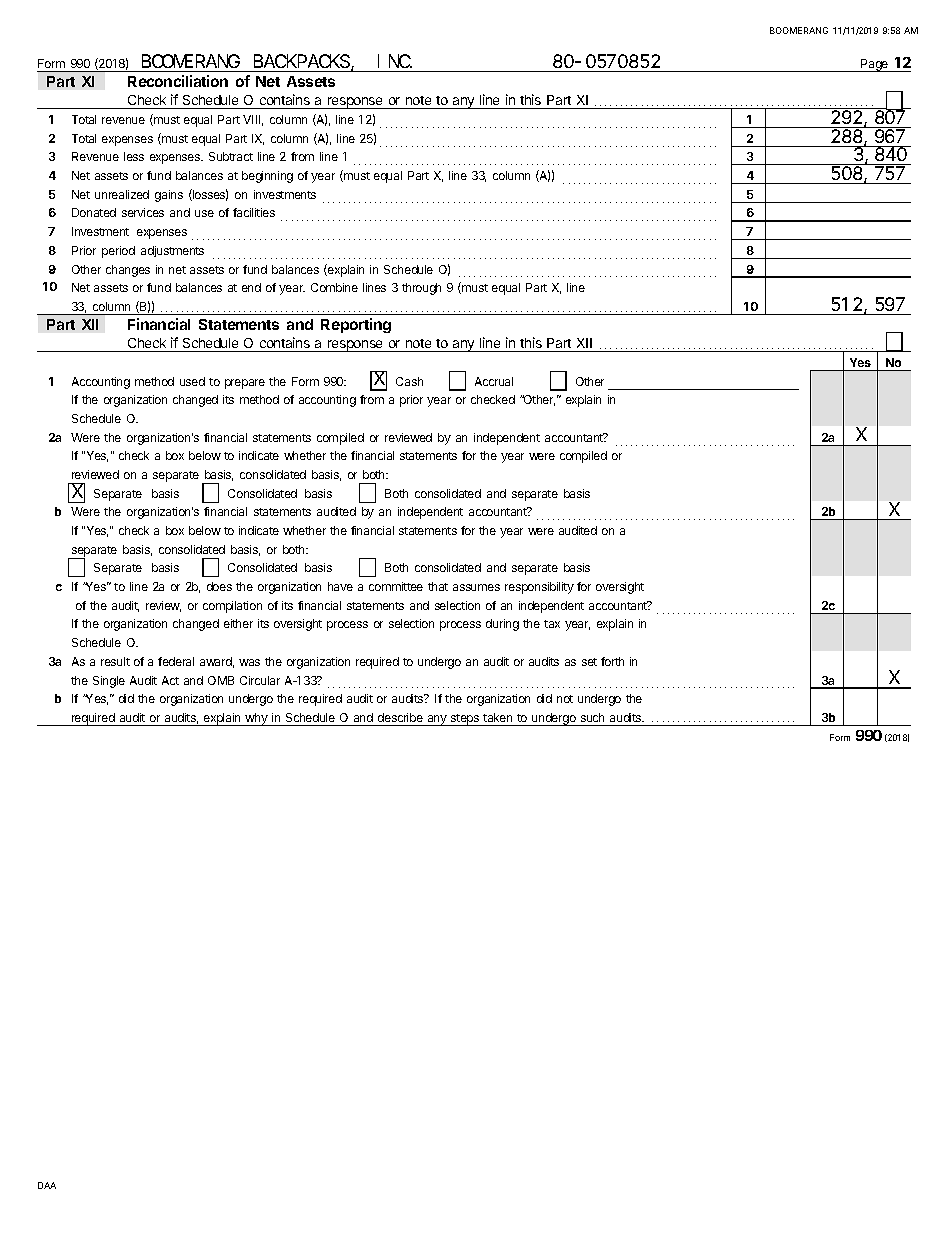 The image size is (952, 1233). Describe the element at coordinates (465, 720) in the screenshot. I see `steps` at that location.
